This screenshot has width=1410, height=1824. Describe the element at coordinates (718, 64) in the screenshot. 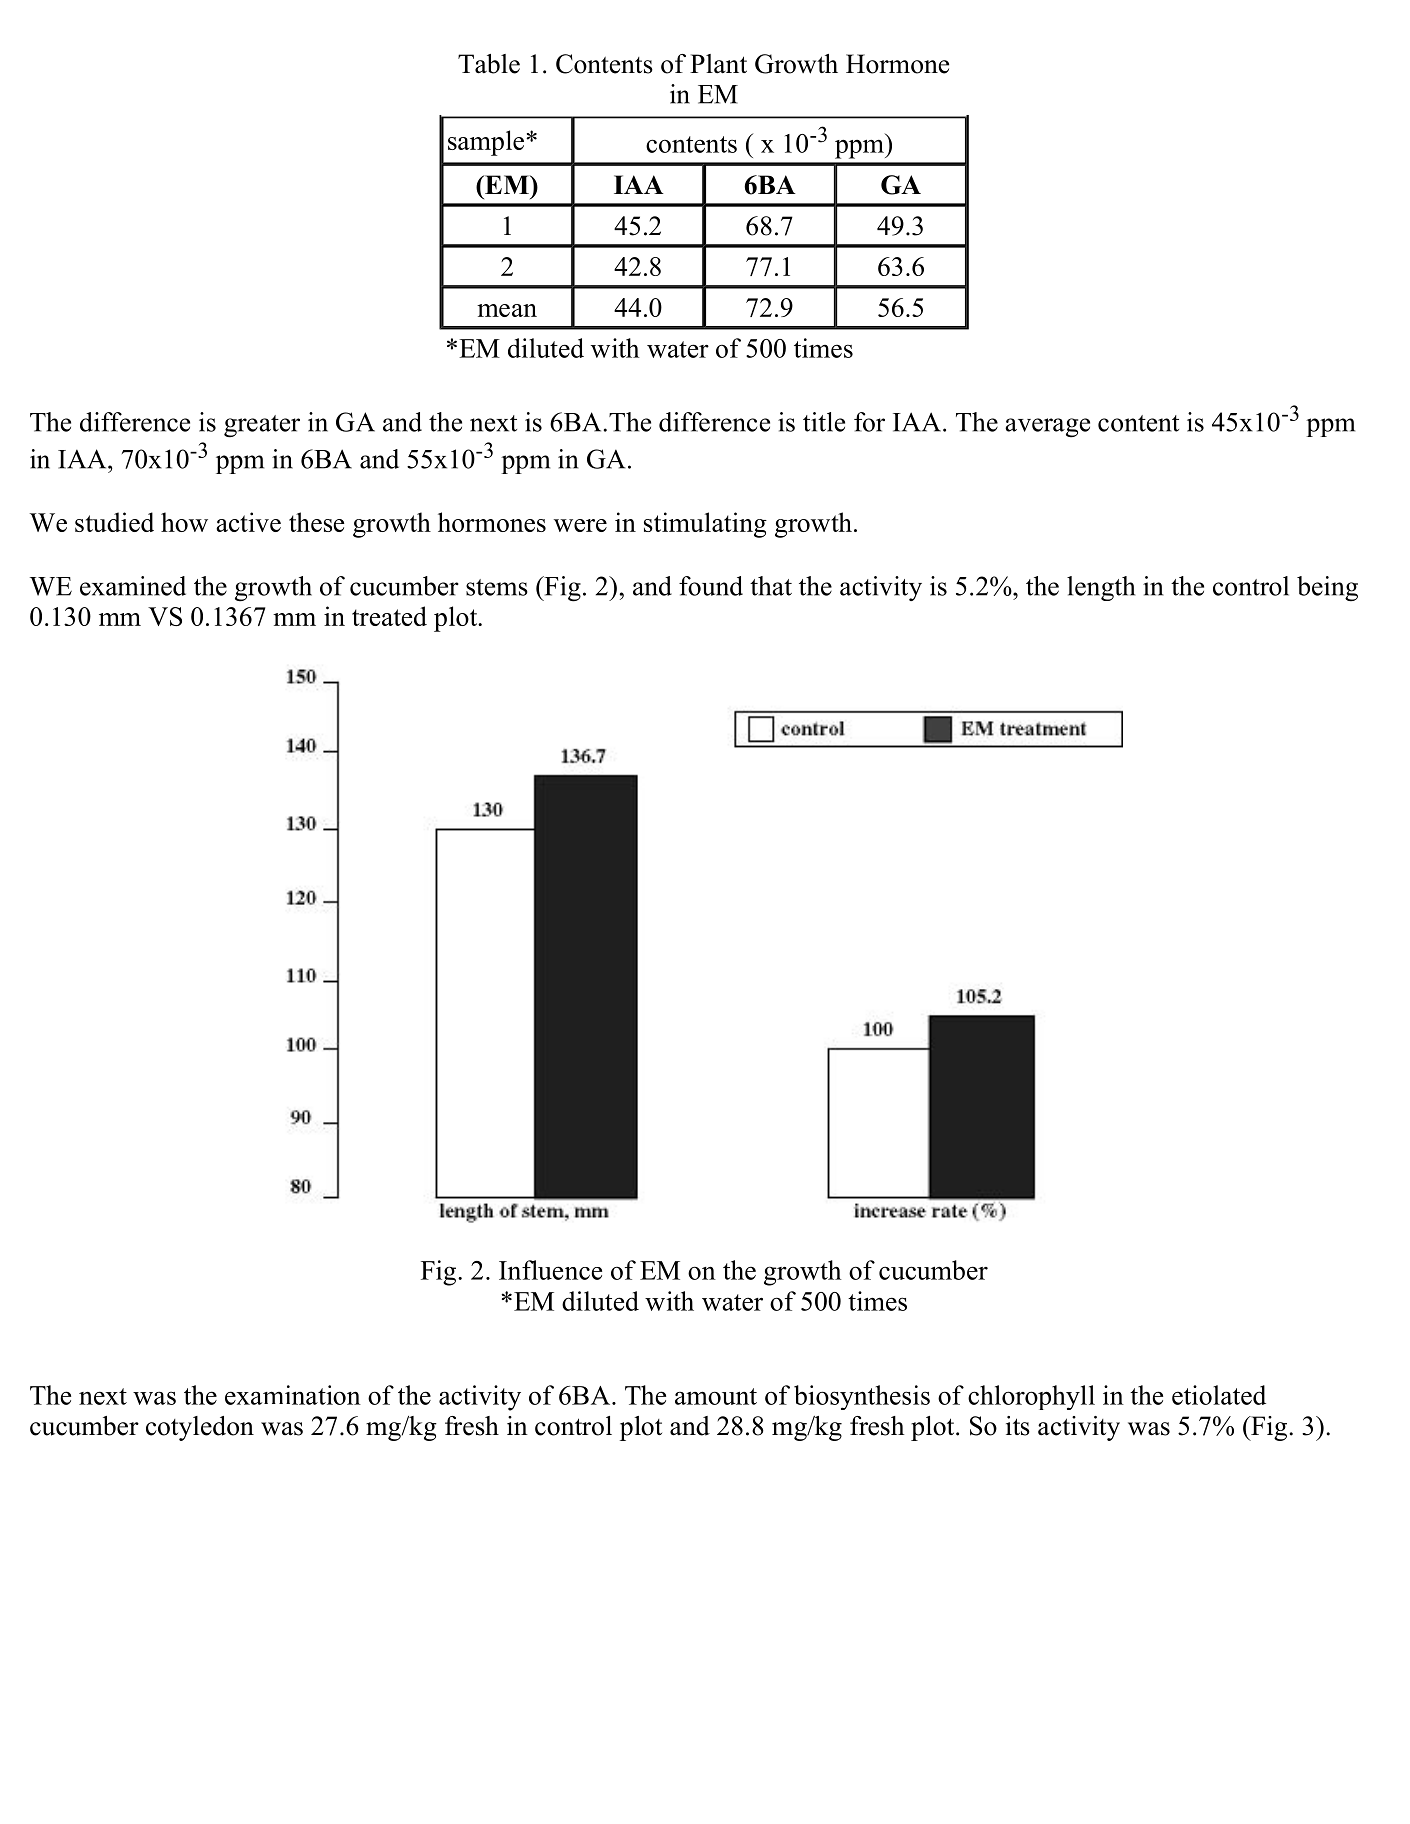

I see `Plant` at that location.
